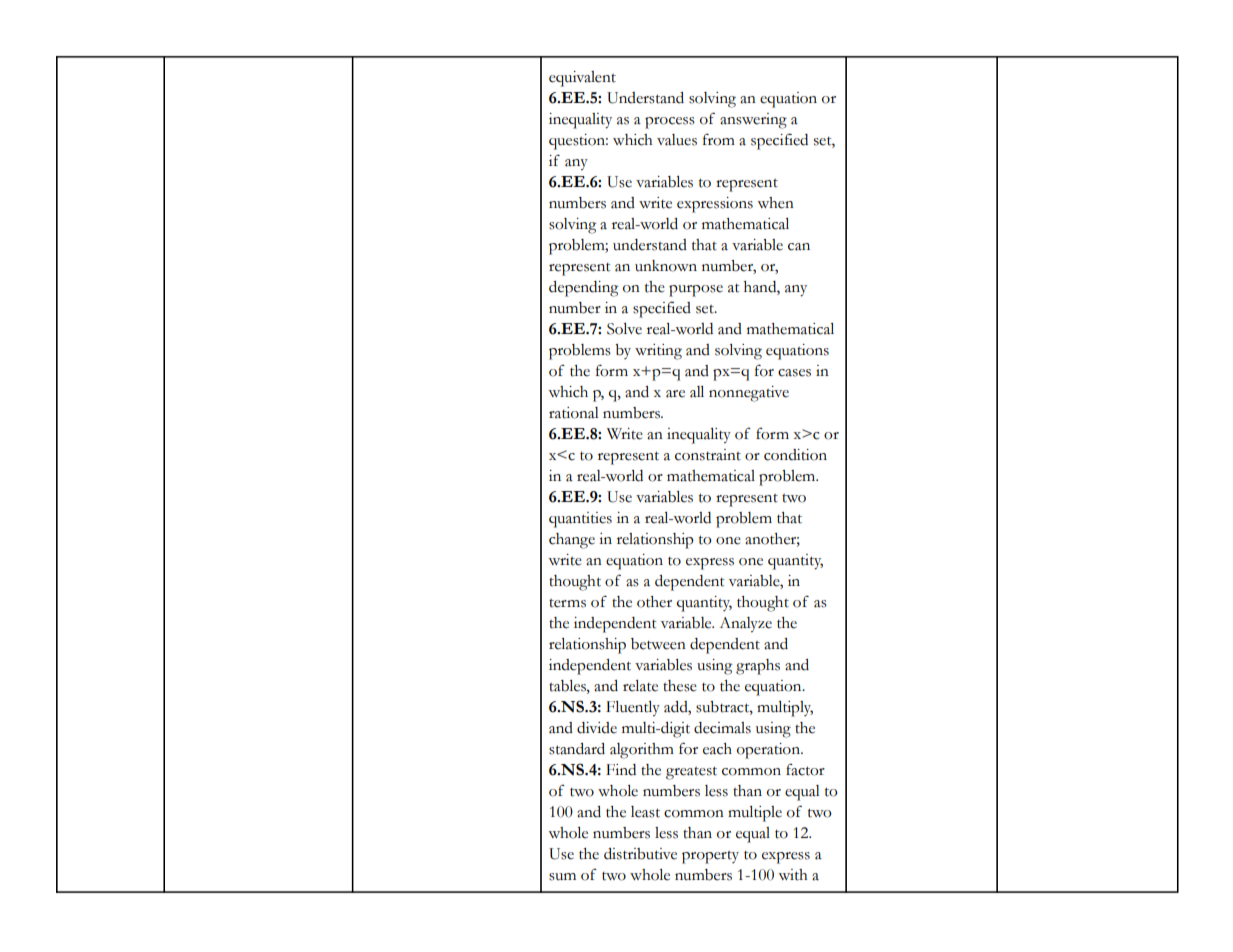 The width and height of the screenshot is (1233, 952). I want to click on graphs, so click(758, 667).
